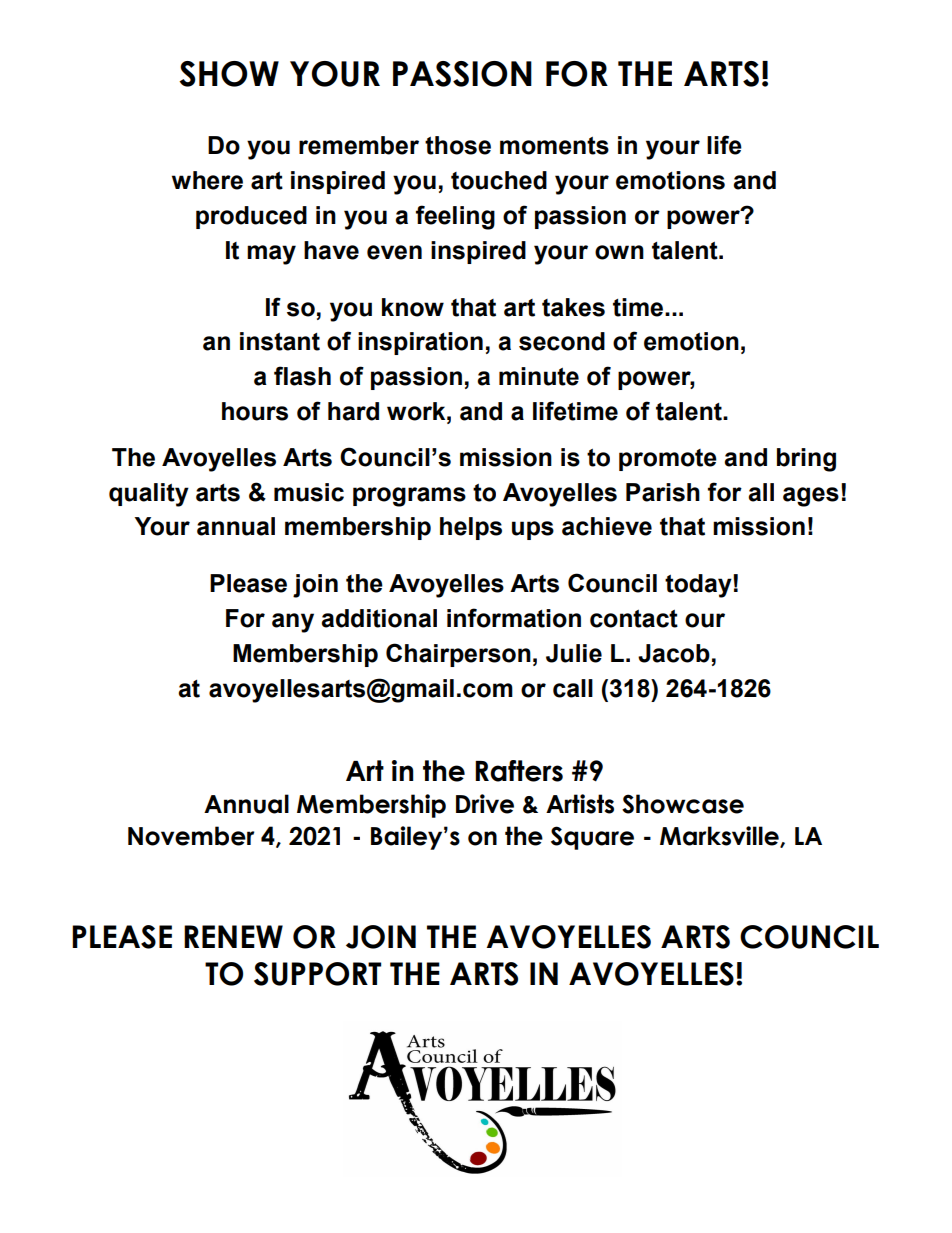  What do you see at coordinates (619, 252) in the screenshot?
I see `own` at bounding box center [619, 252].
